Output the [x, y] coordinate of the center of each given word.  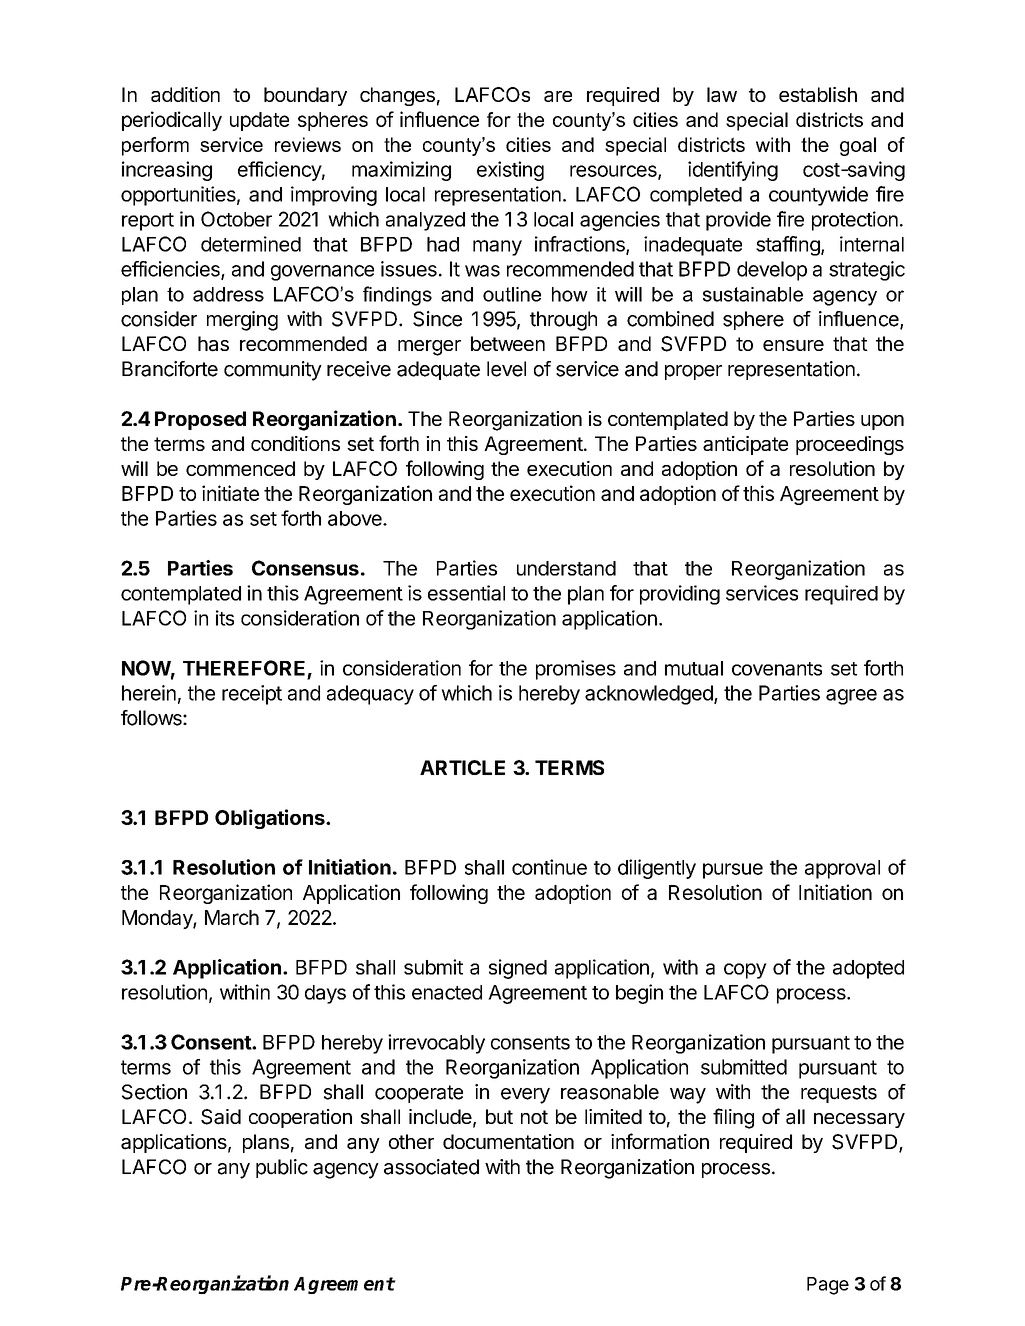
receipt [252, 695]
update [259, 121]
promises [576, 670]
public [282, 1168]
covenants [777, 669]
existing [510, 171]
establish [818, 94]
